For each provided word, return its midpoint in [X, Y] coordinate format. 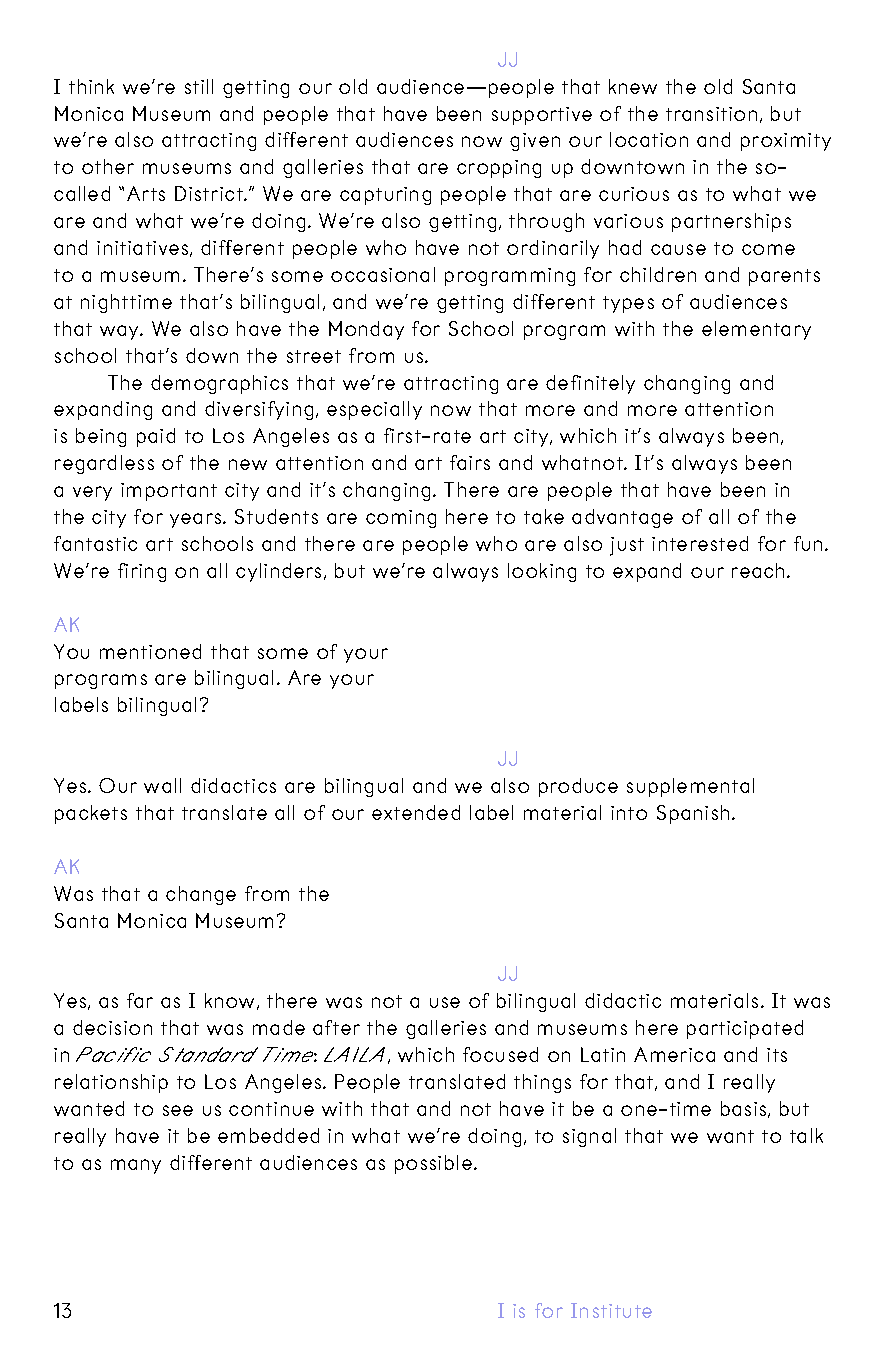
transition [711, 114]
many [136, 1166]
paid [156, 437]
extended [416, 812]
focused [500, 1054]
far [140, 1000]
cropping [499, 169]
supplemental [690, 787]
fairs [470, 462]
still [199, 86]
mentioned [150, 651]
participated [745, 1029]
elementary [756, 330]
